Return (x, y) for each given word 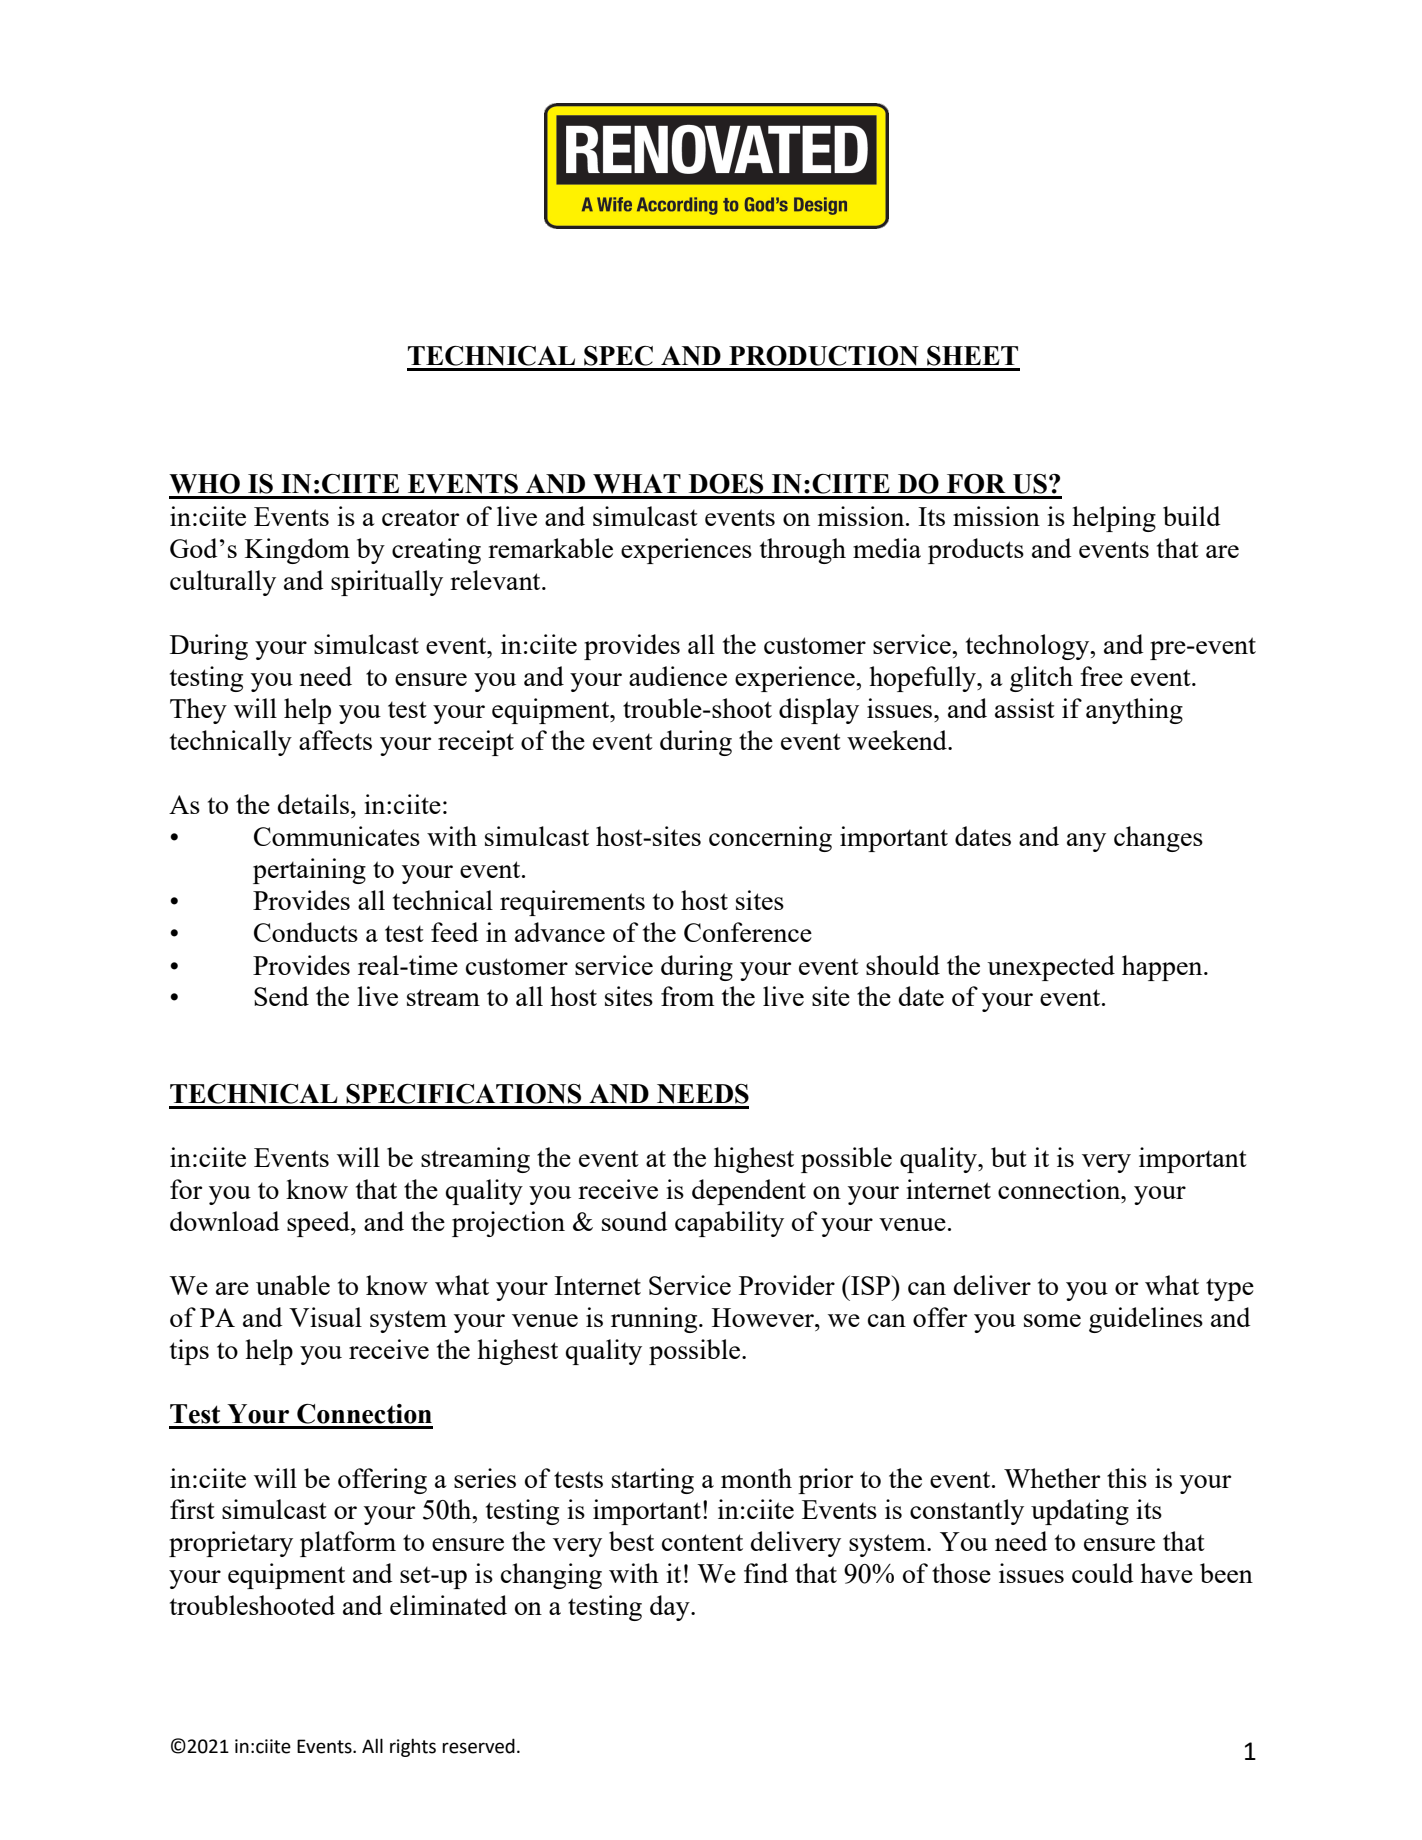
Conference (748, 932)
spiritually (387, 583)
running (655, 1320)
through (803, 551)
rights (413, 1747)
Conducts (306, 932)
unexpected (1051, 968)
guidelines (1146, 1320)
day (671, 1608)
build (1191, 516)
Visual (325, 1317)
